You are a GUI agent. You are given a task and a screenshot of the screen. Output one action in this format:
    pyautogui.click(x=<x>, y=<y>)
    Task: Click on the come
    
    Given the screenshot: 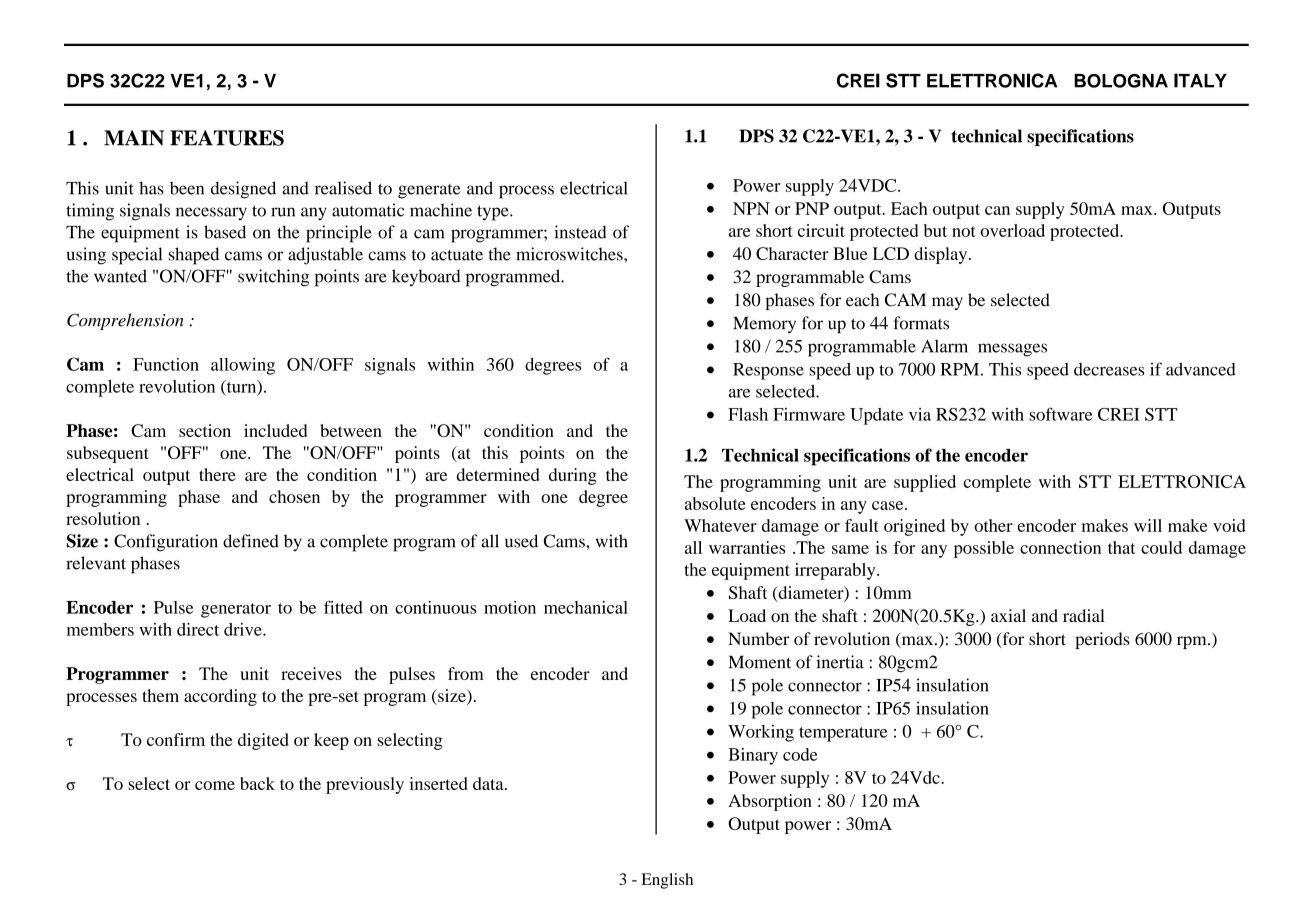 What is the action you would take?
    pyautogui.click(x=215, y=785)
